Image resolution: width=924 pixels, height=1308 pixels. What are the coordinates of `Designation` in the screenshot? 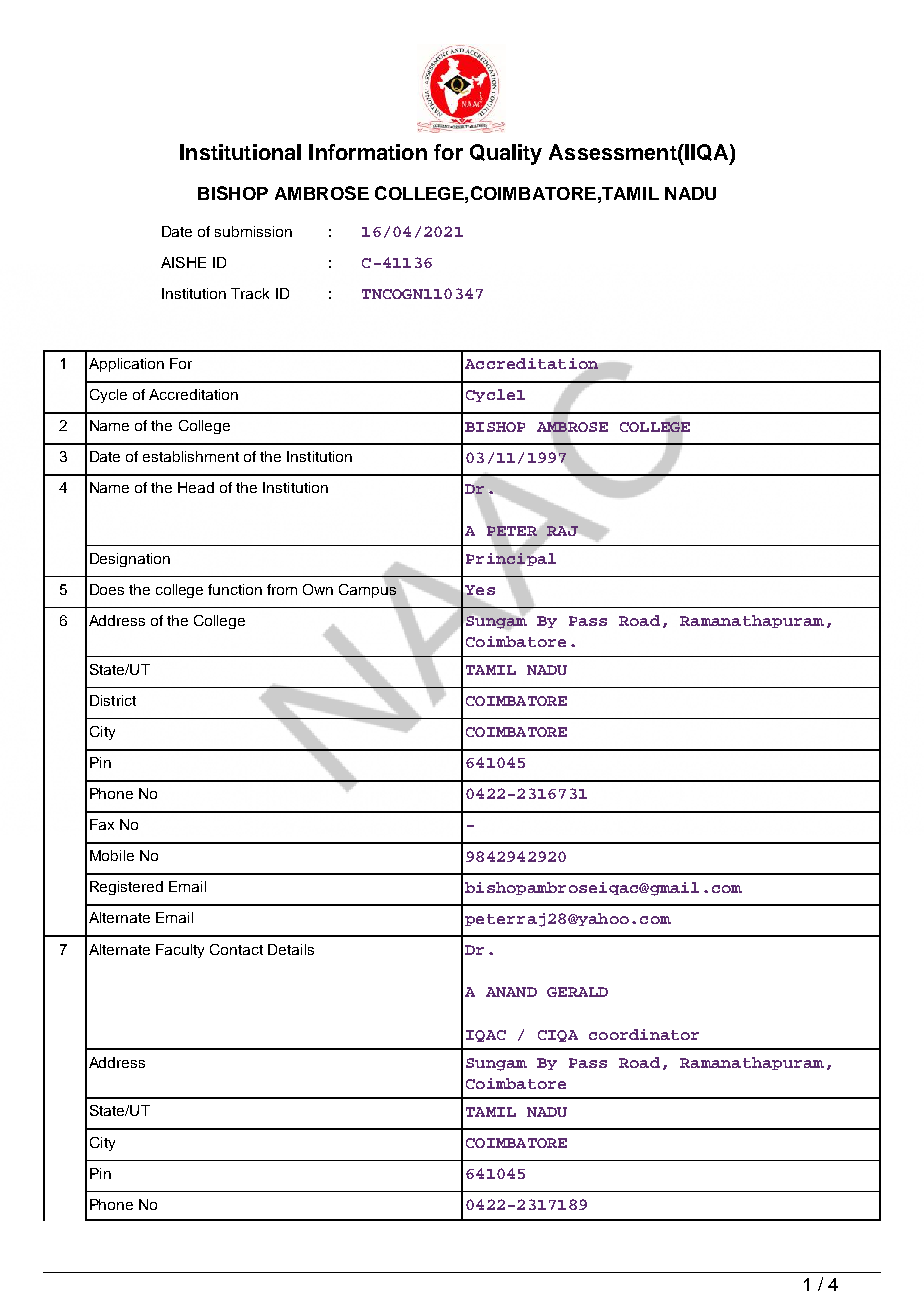 It's located at (130, 560).
